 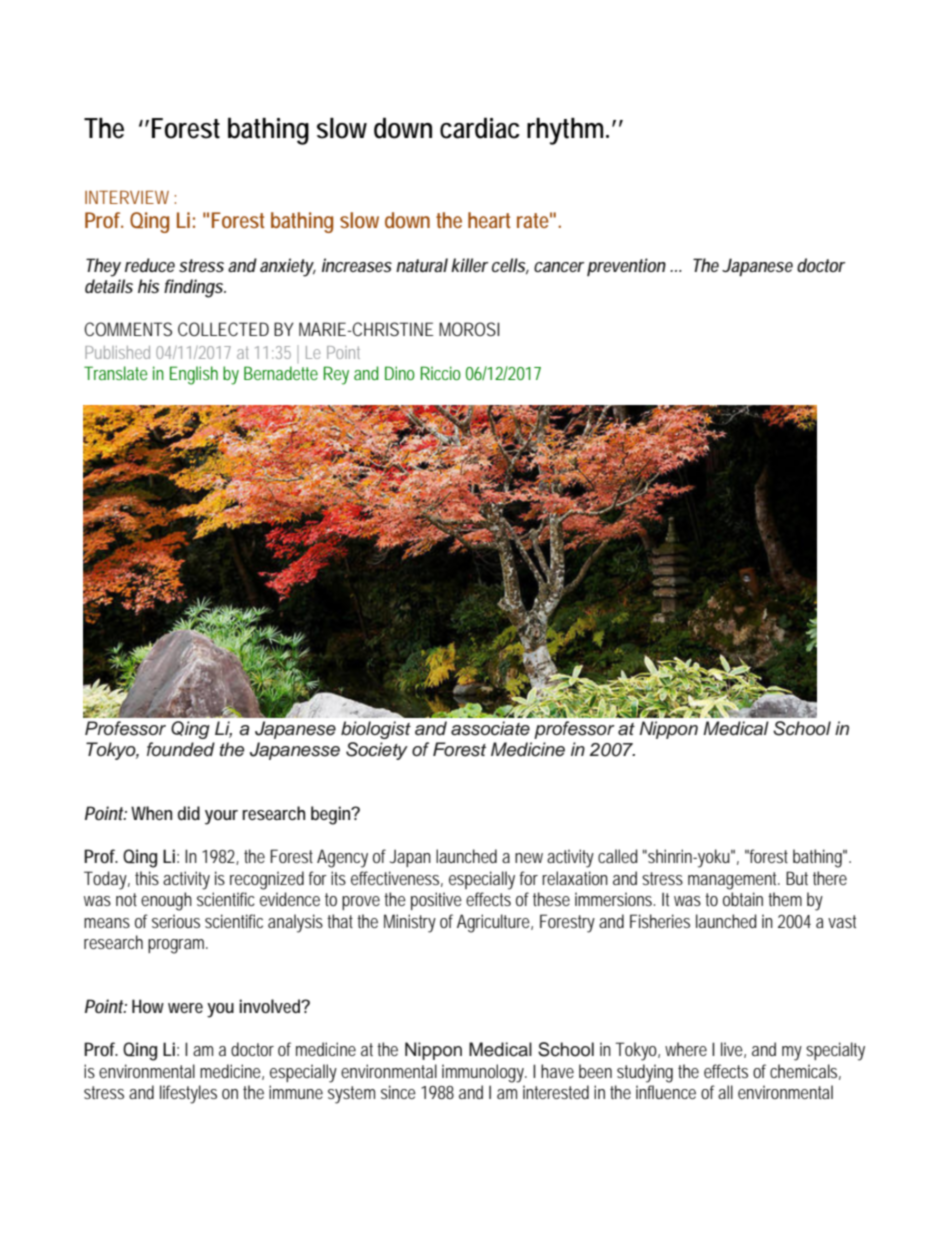 I want to click on cardiac, so click(x=480, y=128).
